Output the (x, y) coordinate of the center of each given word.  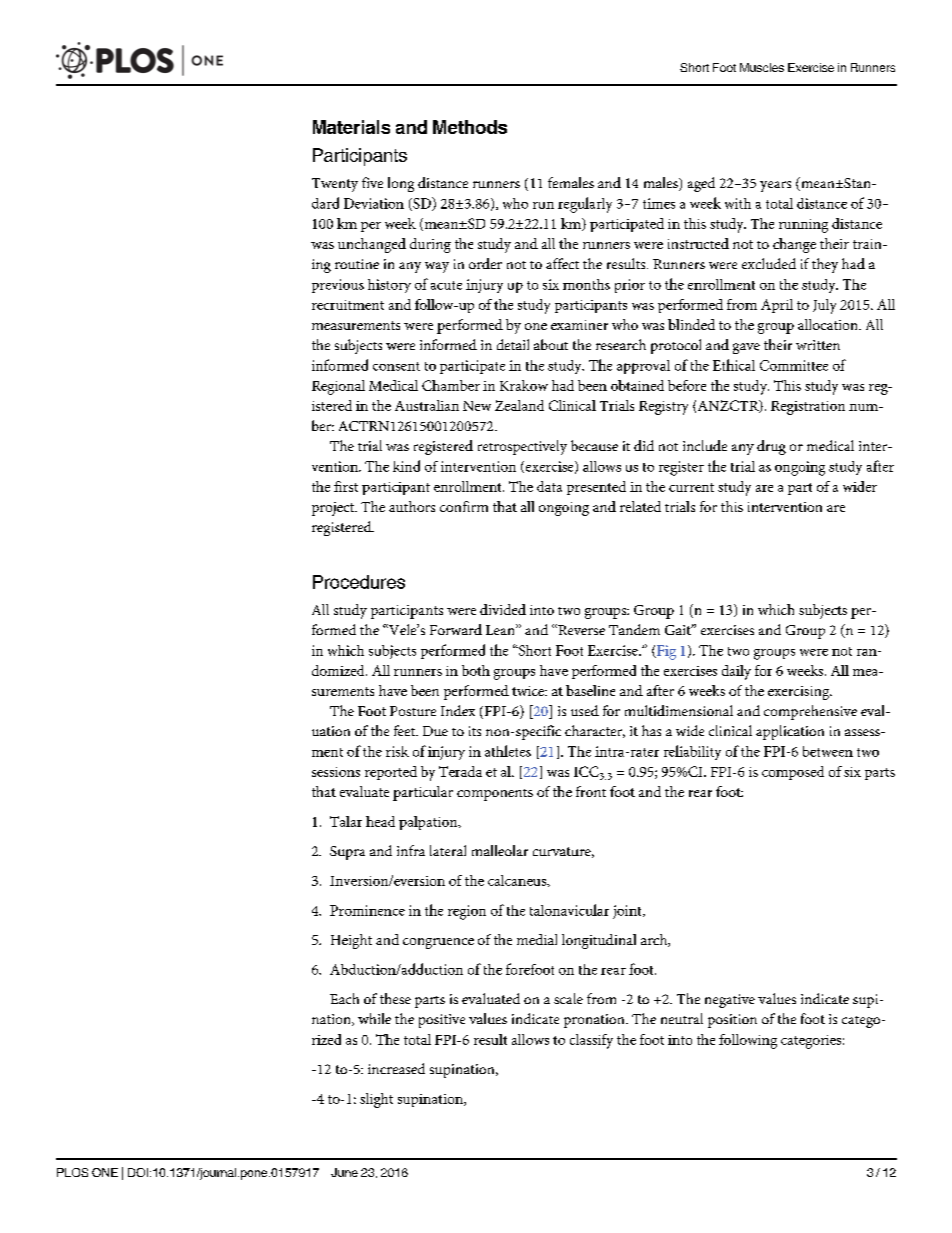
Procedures (359, 582)
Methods (470, 127)
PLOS (72, 1172)
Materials (351, 127)
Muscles (762, 67)
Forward (456, 629)
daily (736, 672)
